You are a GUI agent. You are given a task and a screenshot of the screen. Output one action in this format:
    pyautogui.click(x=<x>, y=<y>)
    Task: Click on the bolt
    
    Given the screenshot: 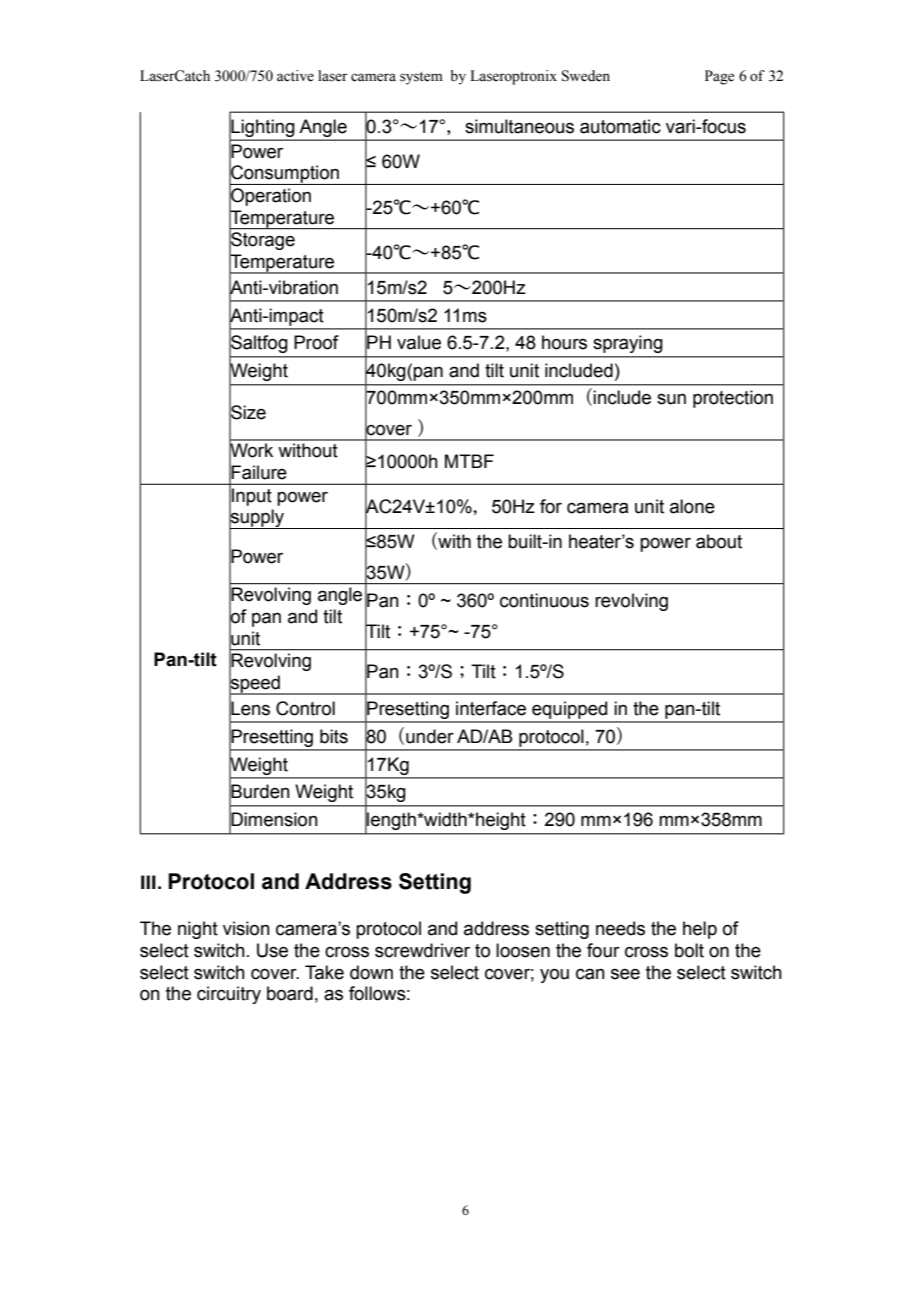 What is the action you would take?
    pyautogui.click(x=689, y=950)
